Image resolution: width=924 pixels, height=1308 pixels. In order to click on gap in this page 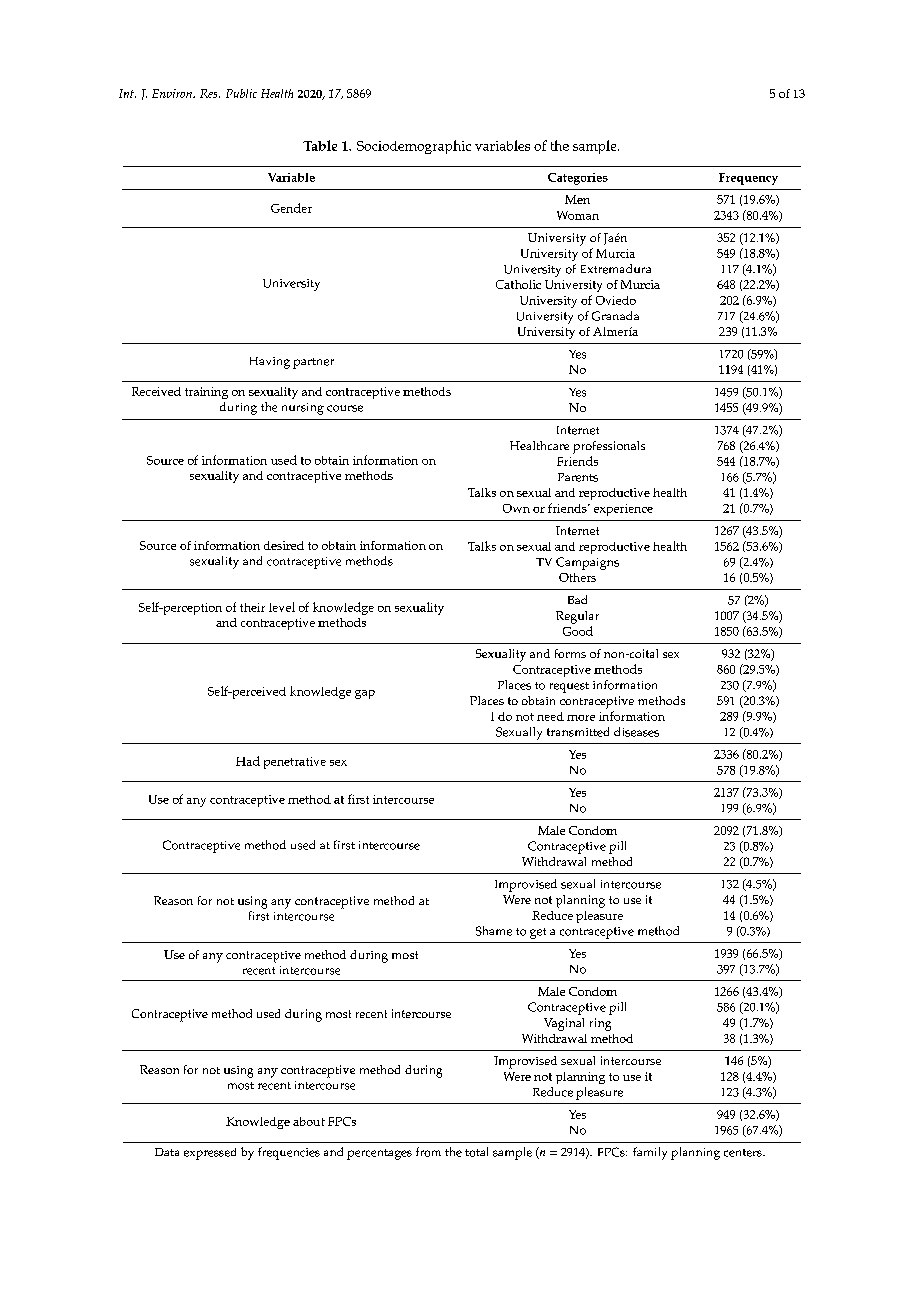, I will do `click(365, 694)`.
